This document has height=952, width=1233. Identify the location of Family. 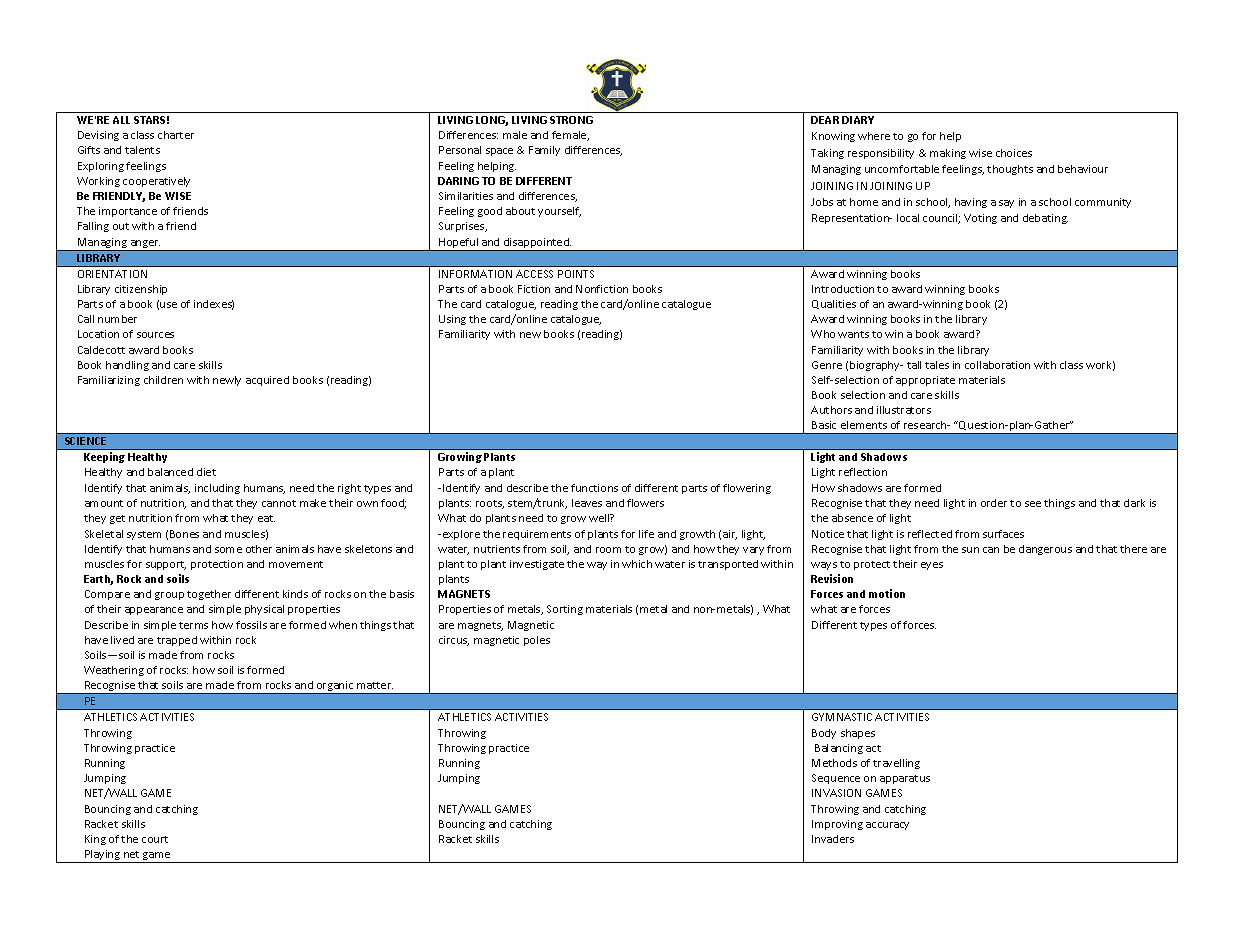
(544, 151).
